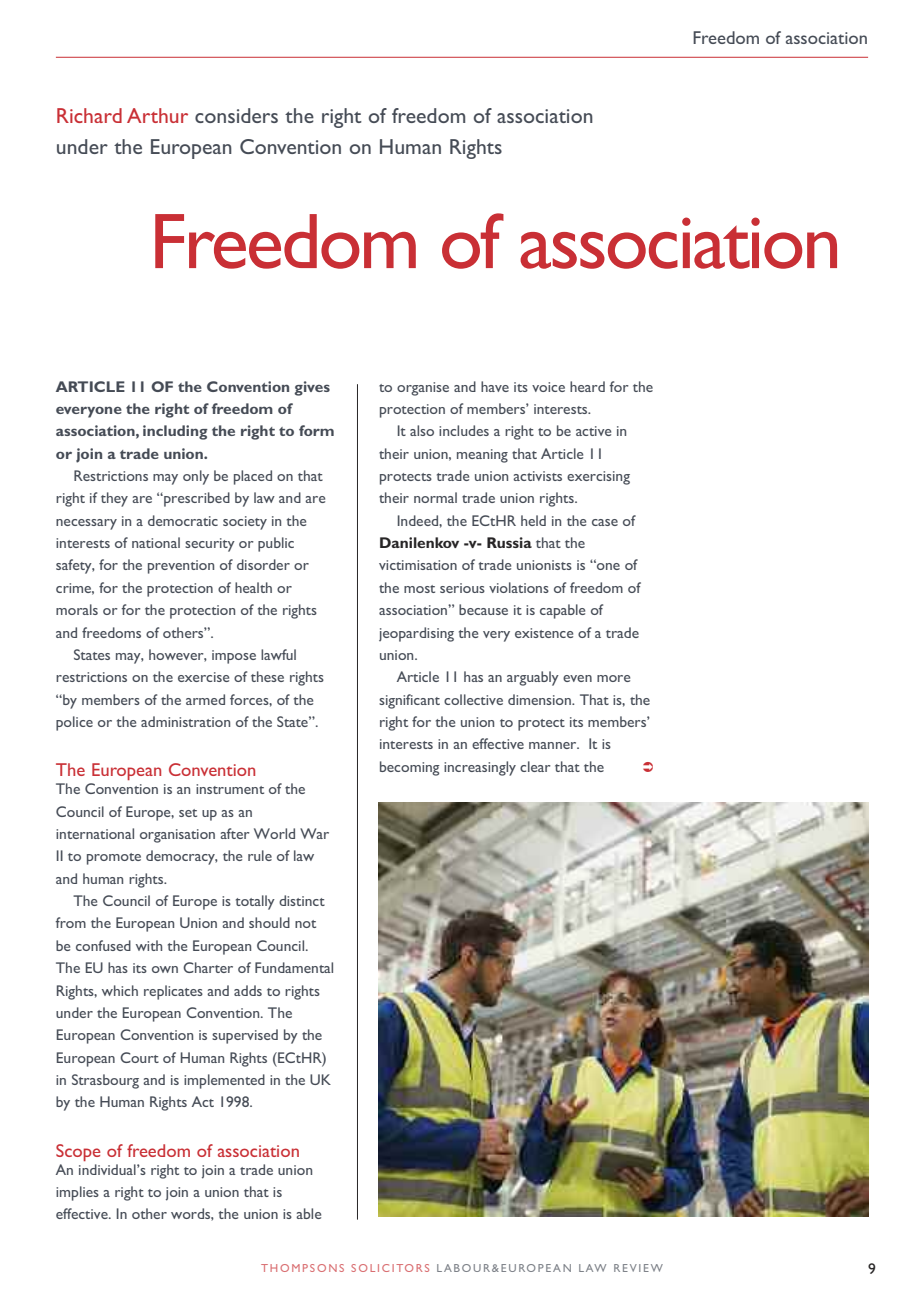 Image resolution: width=924 pixels, height=1308 pixels. I want to click on implemented, so click(224, 1081).
